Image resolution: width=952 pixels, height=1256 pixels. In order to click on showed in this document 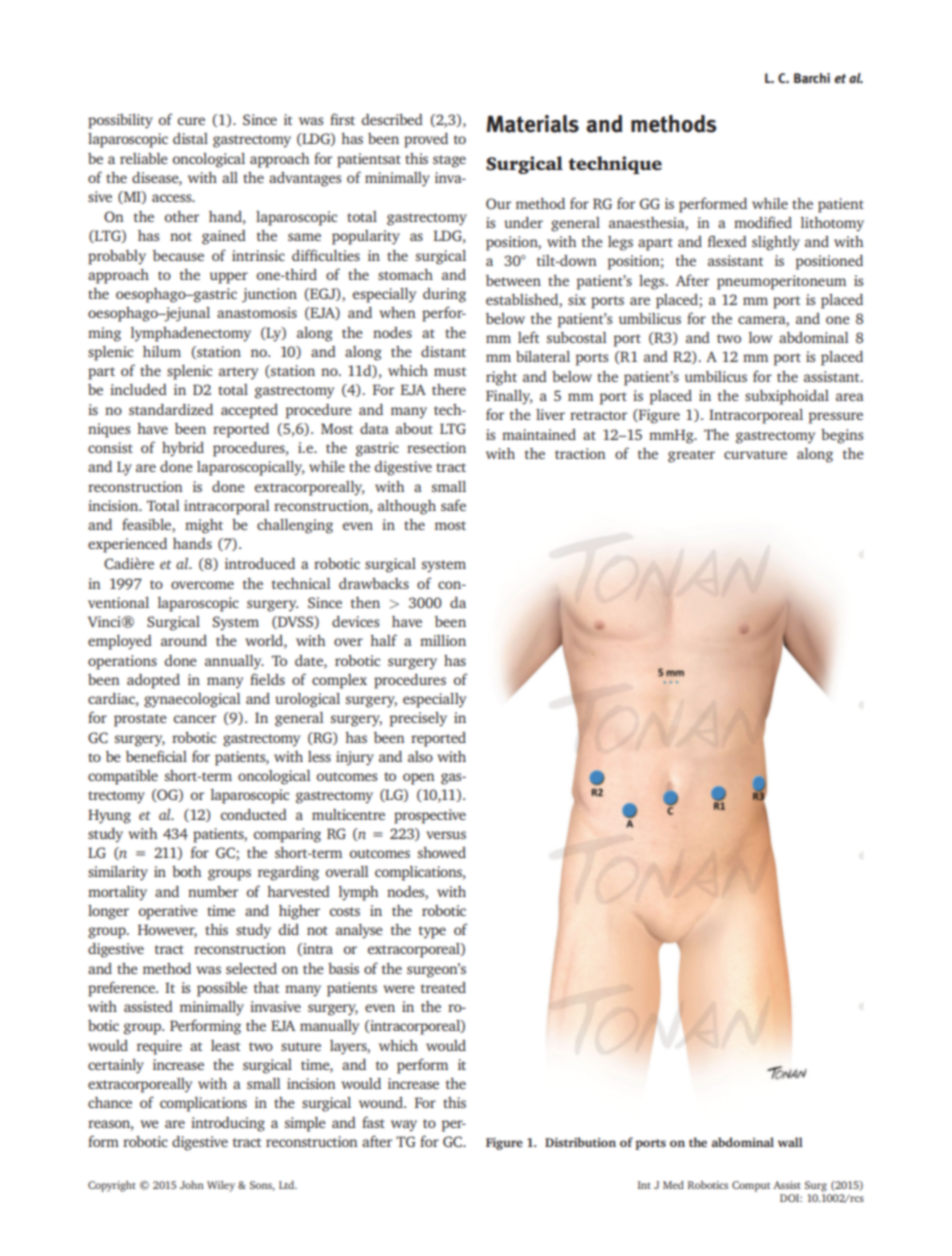, I will do `click(442, 852)`.
